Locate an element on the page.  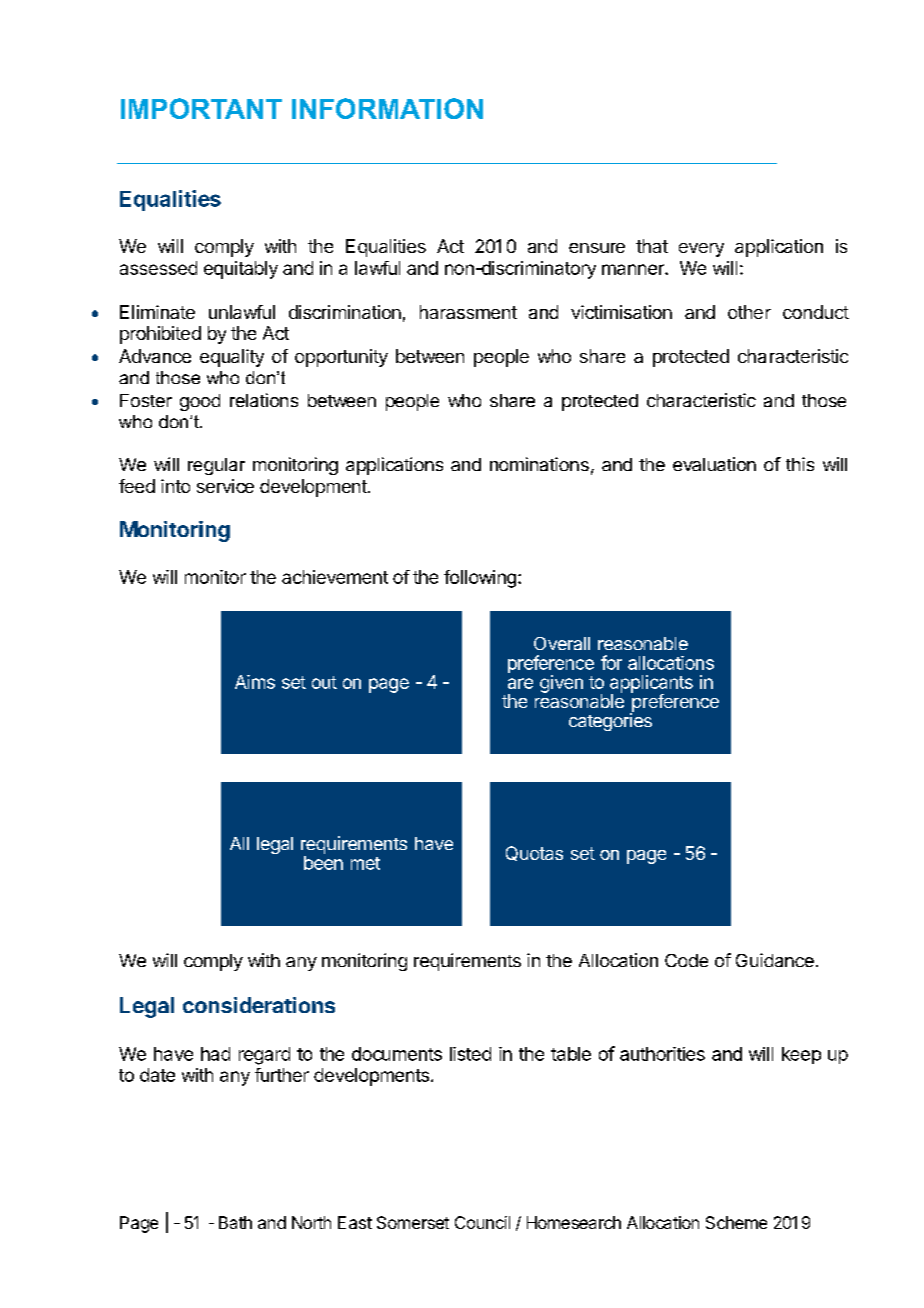
every is located at coordinates (701, 250).
